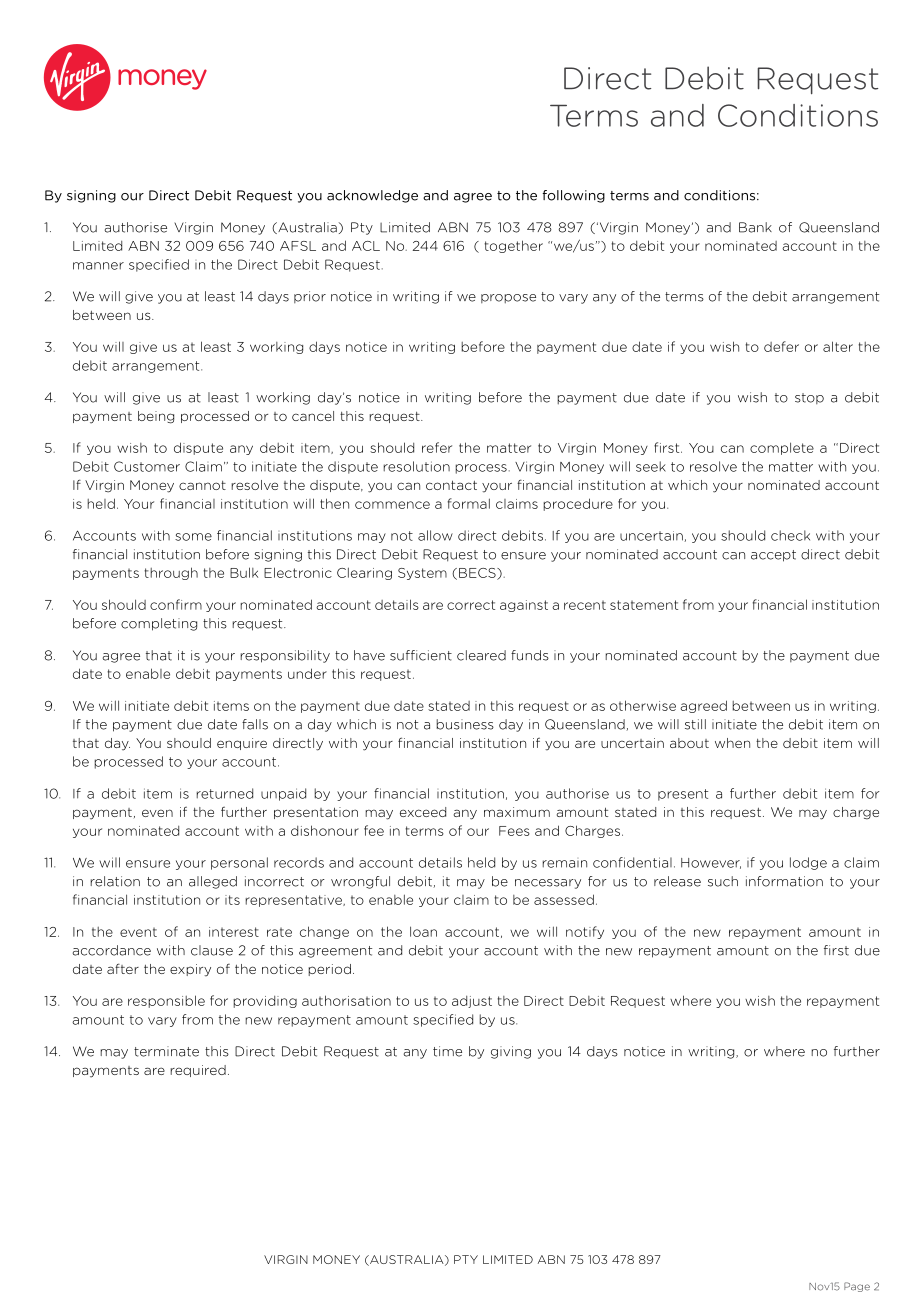 This screenshot has height=1308, width=924. Describe the element at coordinates (242, 744) in the screenshot. I see `enquire` at that location.
